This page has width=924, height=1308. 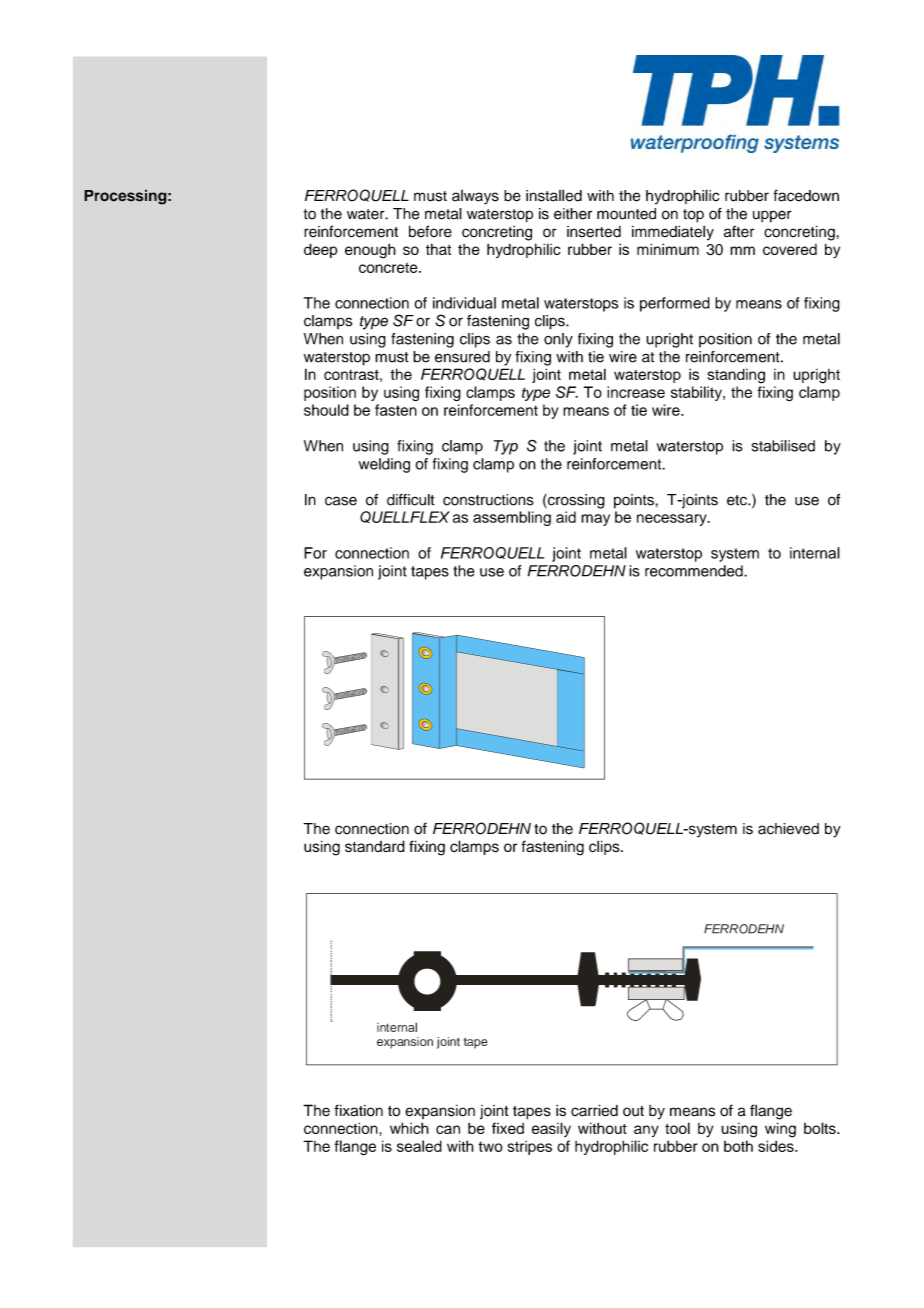 What do you see at coordinates (780, 1130) in the page?
I see `wing` at bounding box center [780, 1130].
